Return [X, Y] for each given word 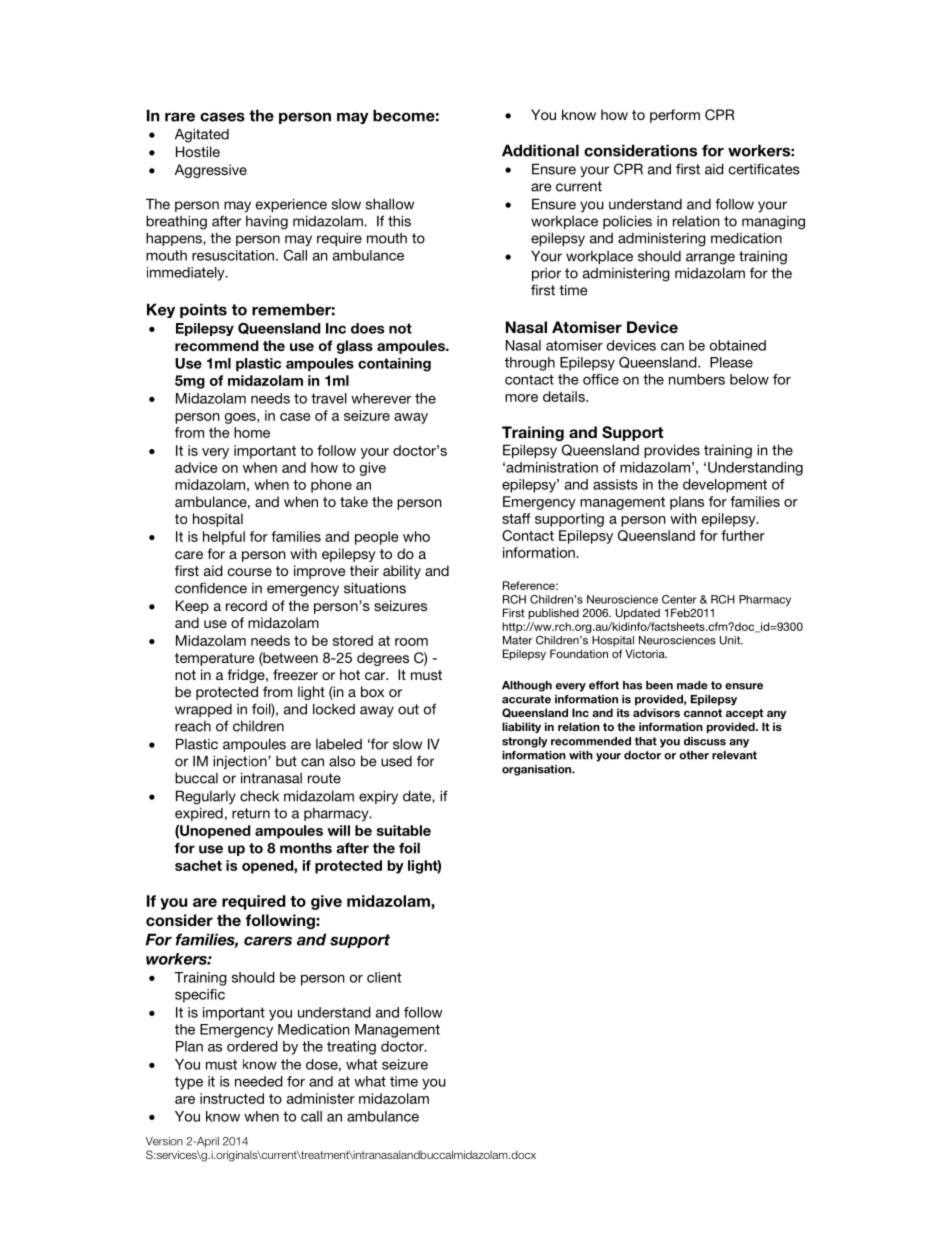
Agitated [202, 135]
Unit [731, 640]
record [246, 605]
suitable [404, 830]
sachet [198, 865]
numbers [697, 379]
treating [351, 1048]
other [694, 755]
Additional [540, 150]
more [521, 398]
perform [675, 116]
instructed [232, 1098]
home [252, 432]
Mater [517, 640]
